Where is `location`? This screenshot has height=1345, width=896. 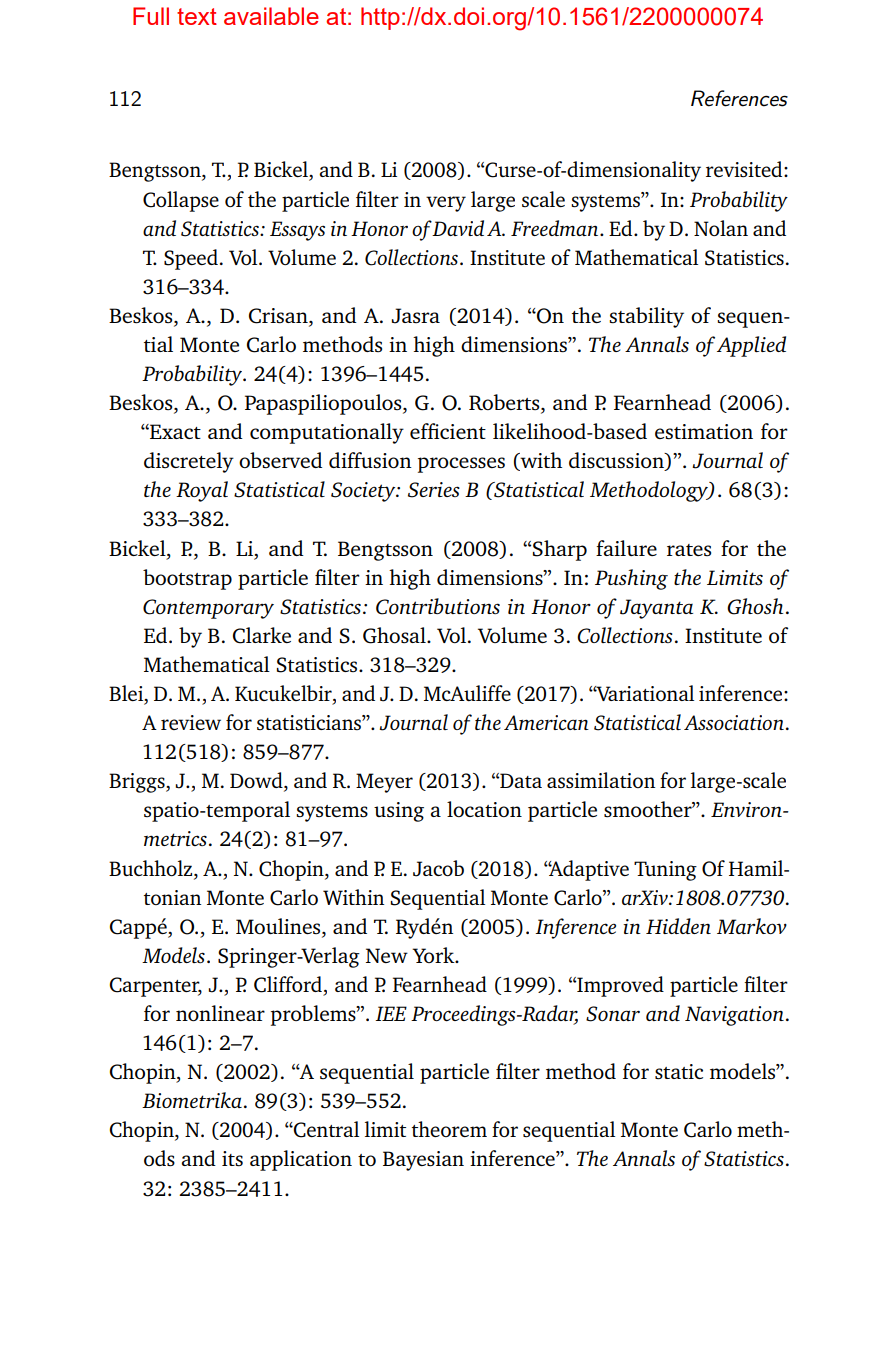
location is located at coordinates (484, 809).
